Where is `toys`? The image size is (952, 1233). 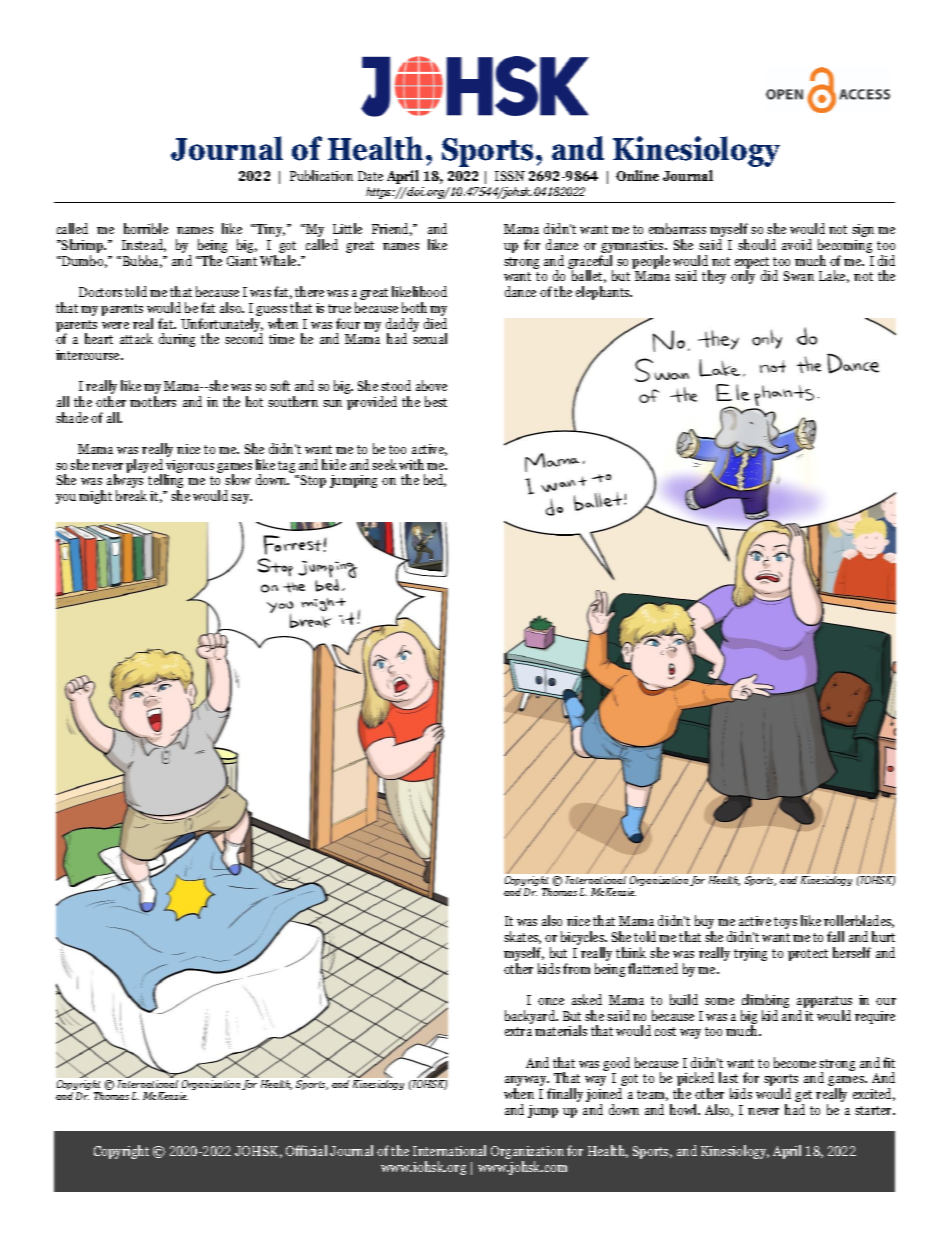
toys is located at coordinates (785, 923).
